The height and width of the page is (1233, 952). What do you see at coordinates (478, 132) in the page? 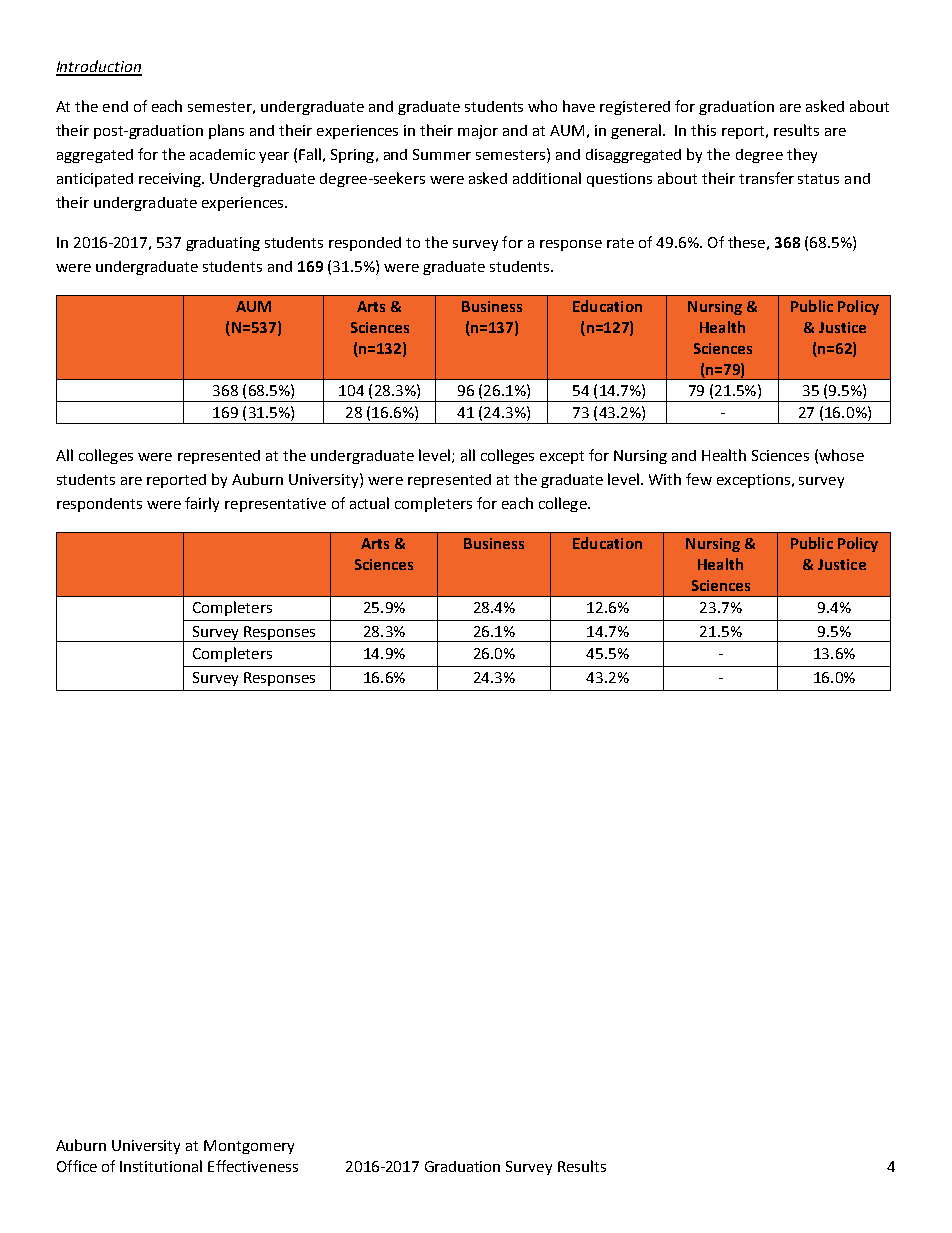
I see `major` at bounding box center [478, 132].
